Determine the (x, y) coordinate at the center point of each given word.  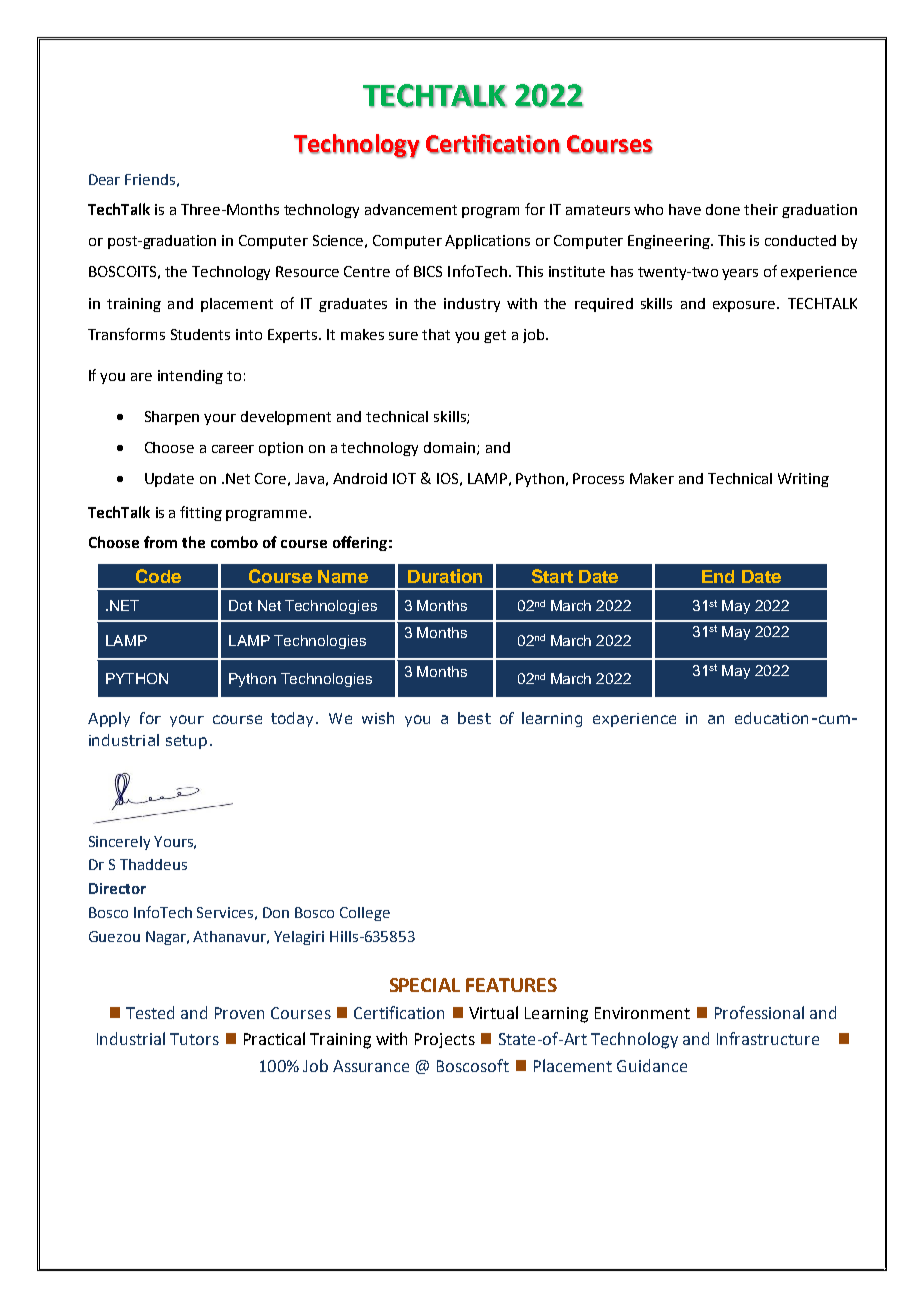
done (723, 209)
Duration (445, 576)
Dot (240, 605)
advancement (411, 209)
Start (552, 576)
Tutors (194, 1039)
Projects (445, 1040)
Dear (104, 179)
